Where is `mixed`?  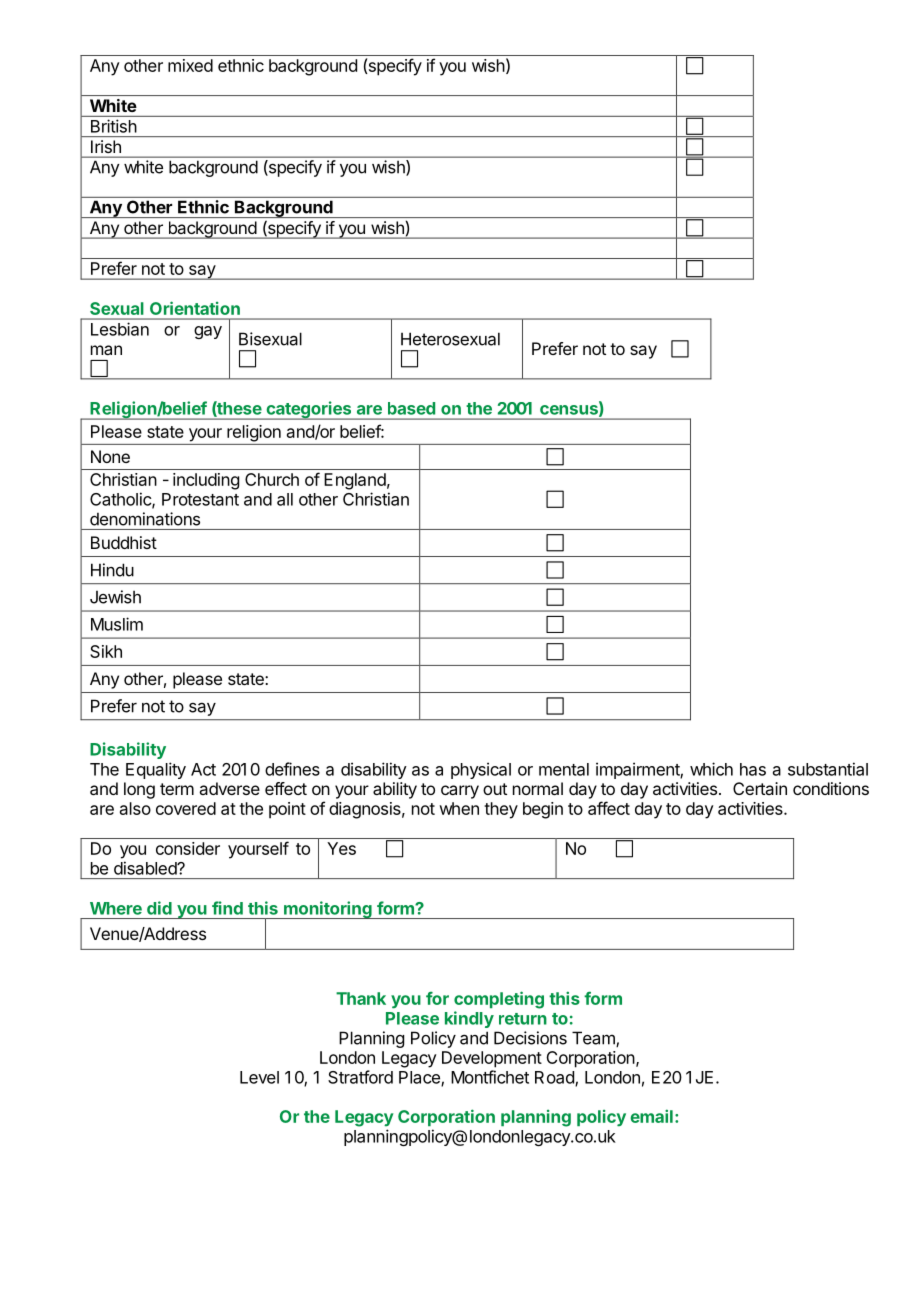 mixed is located at coordinates (190, 65).
